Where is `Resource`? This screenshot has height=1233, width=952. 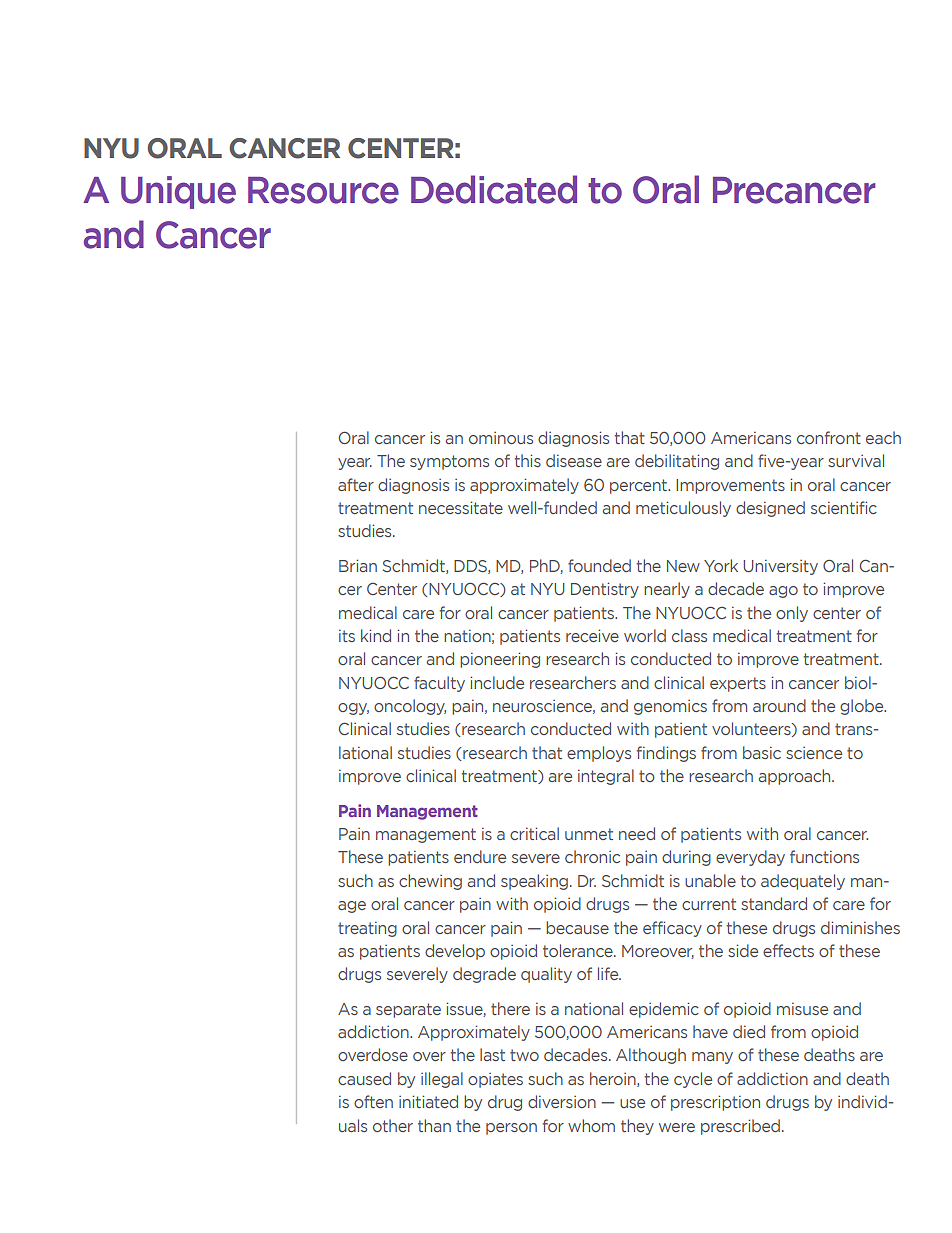
Resource is located at coordinates (323, 190).
